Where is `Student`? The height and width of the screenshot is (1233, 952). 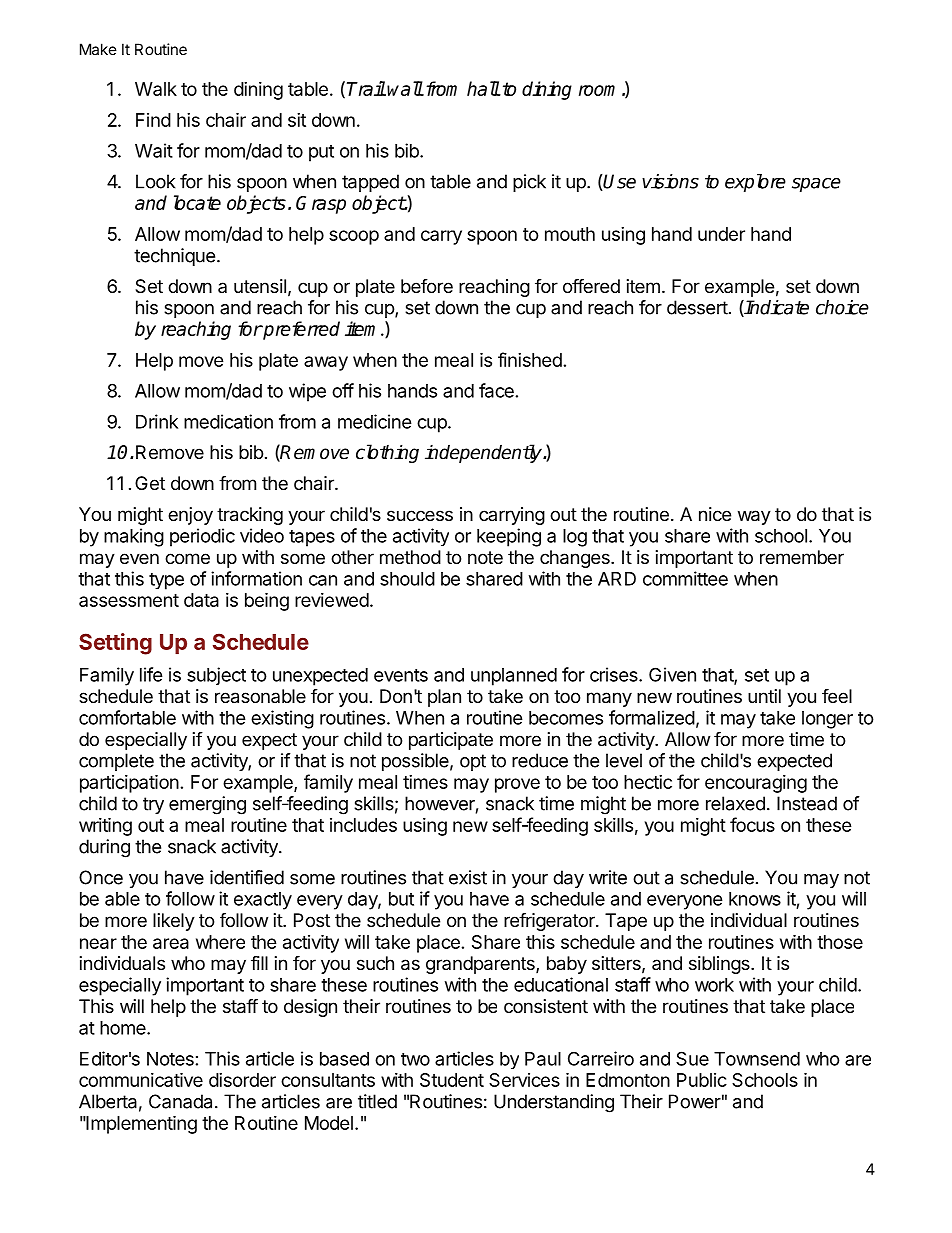 Student is located at coordinates (452, 1080).
